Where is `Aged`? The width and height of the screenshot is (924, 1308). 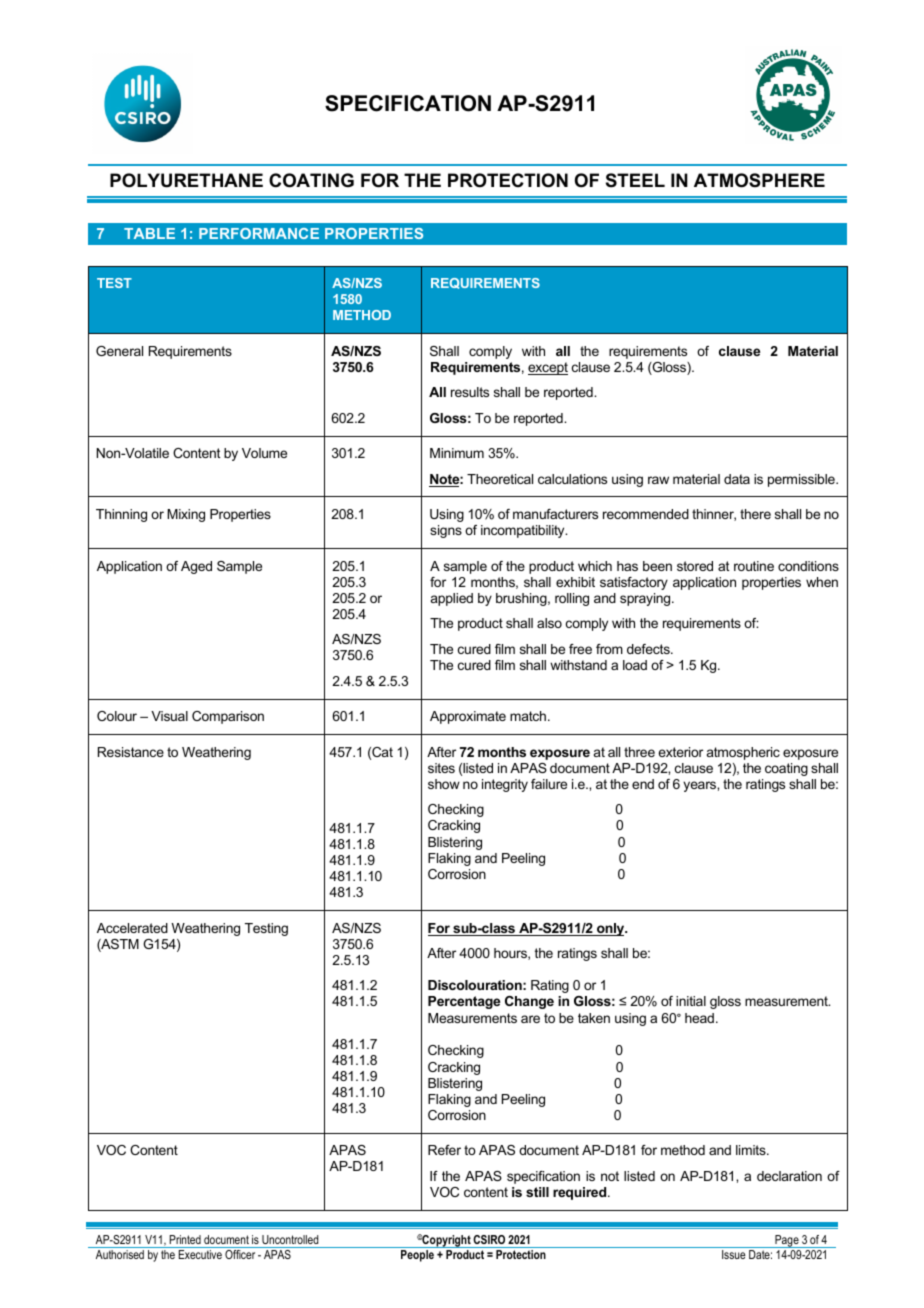
Aged is located at coordinates (196, 567).
